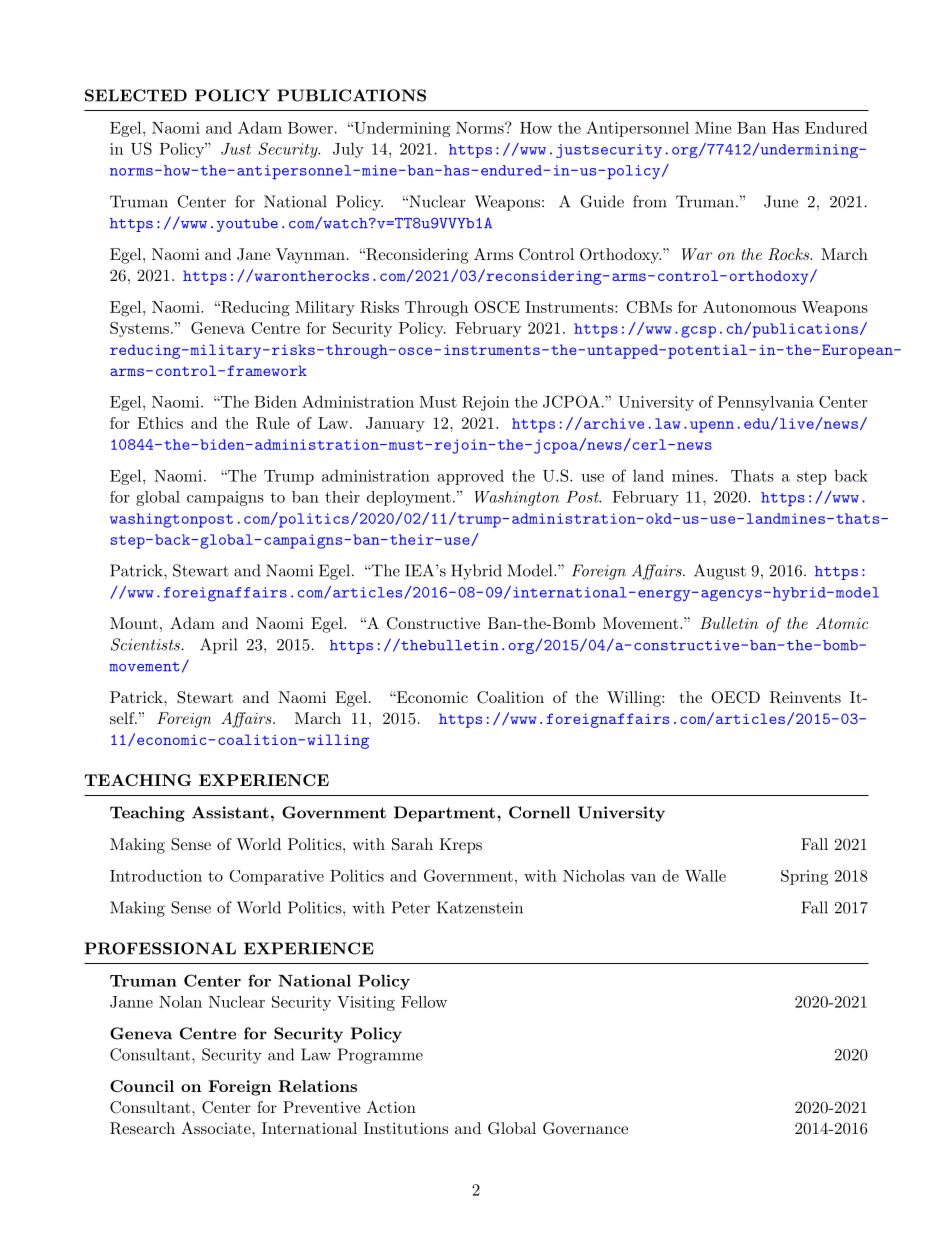 The image size is (952, 1233). I want to click on Governance, so click(585, 1128).
